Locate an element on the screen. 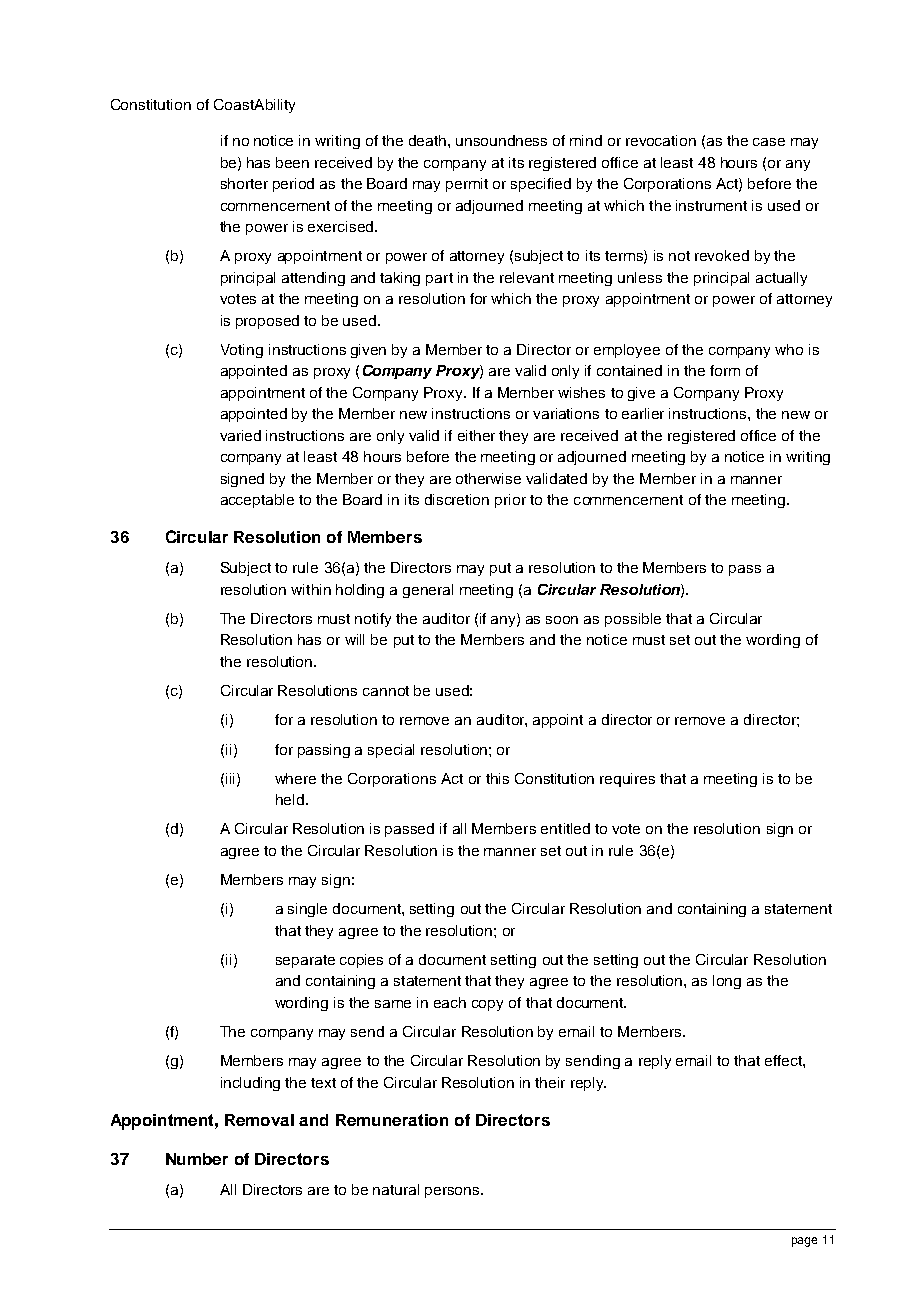 The width and height of the screenshot is (924, 1308). single is located at coordinates (307, 910).
